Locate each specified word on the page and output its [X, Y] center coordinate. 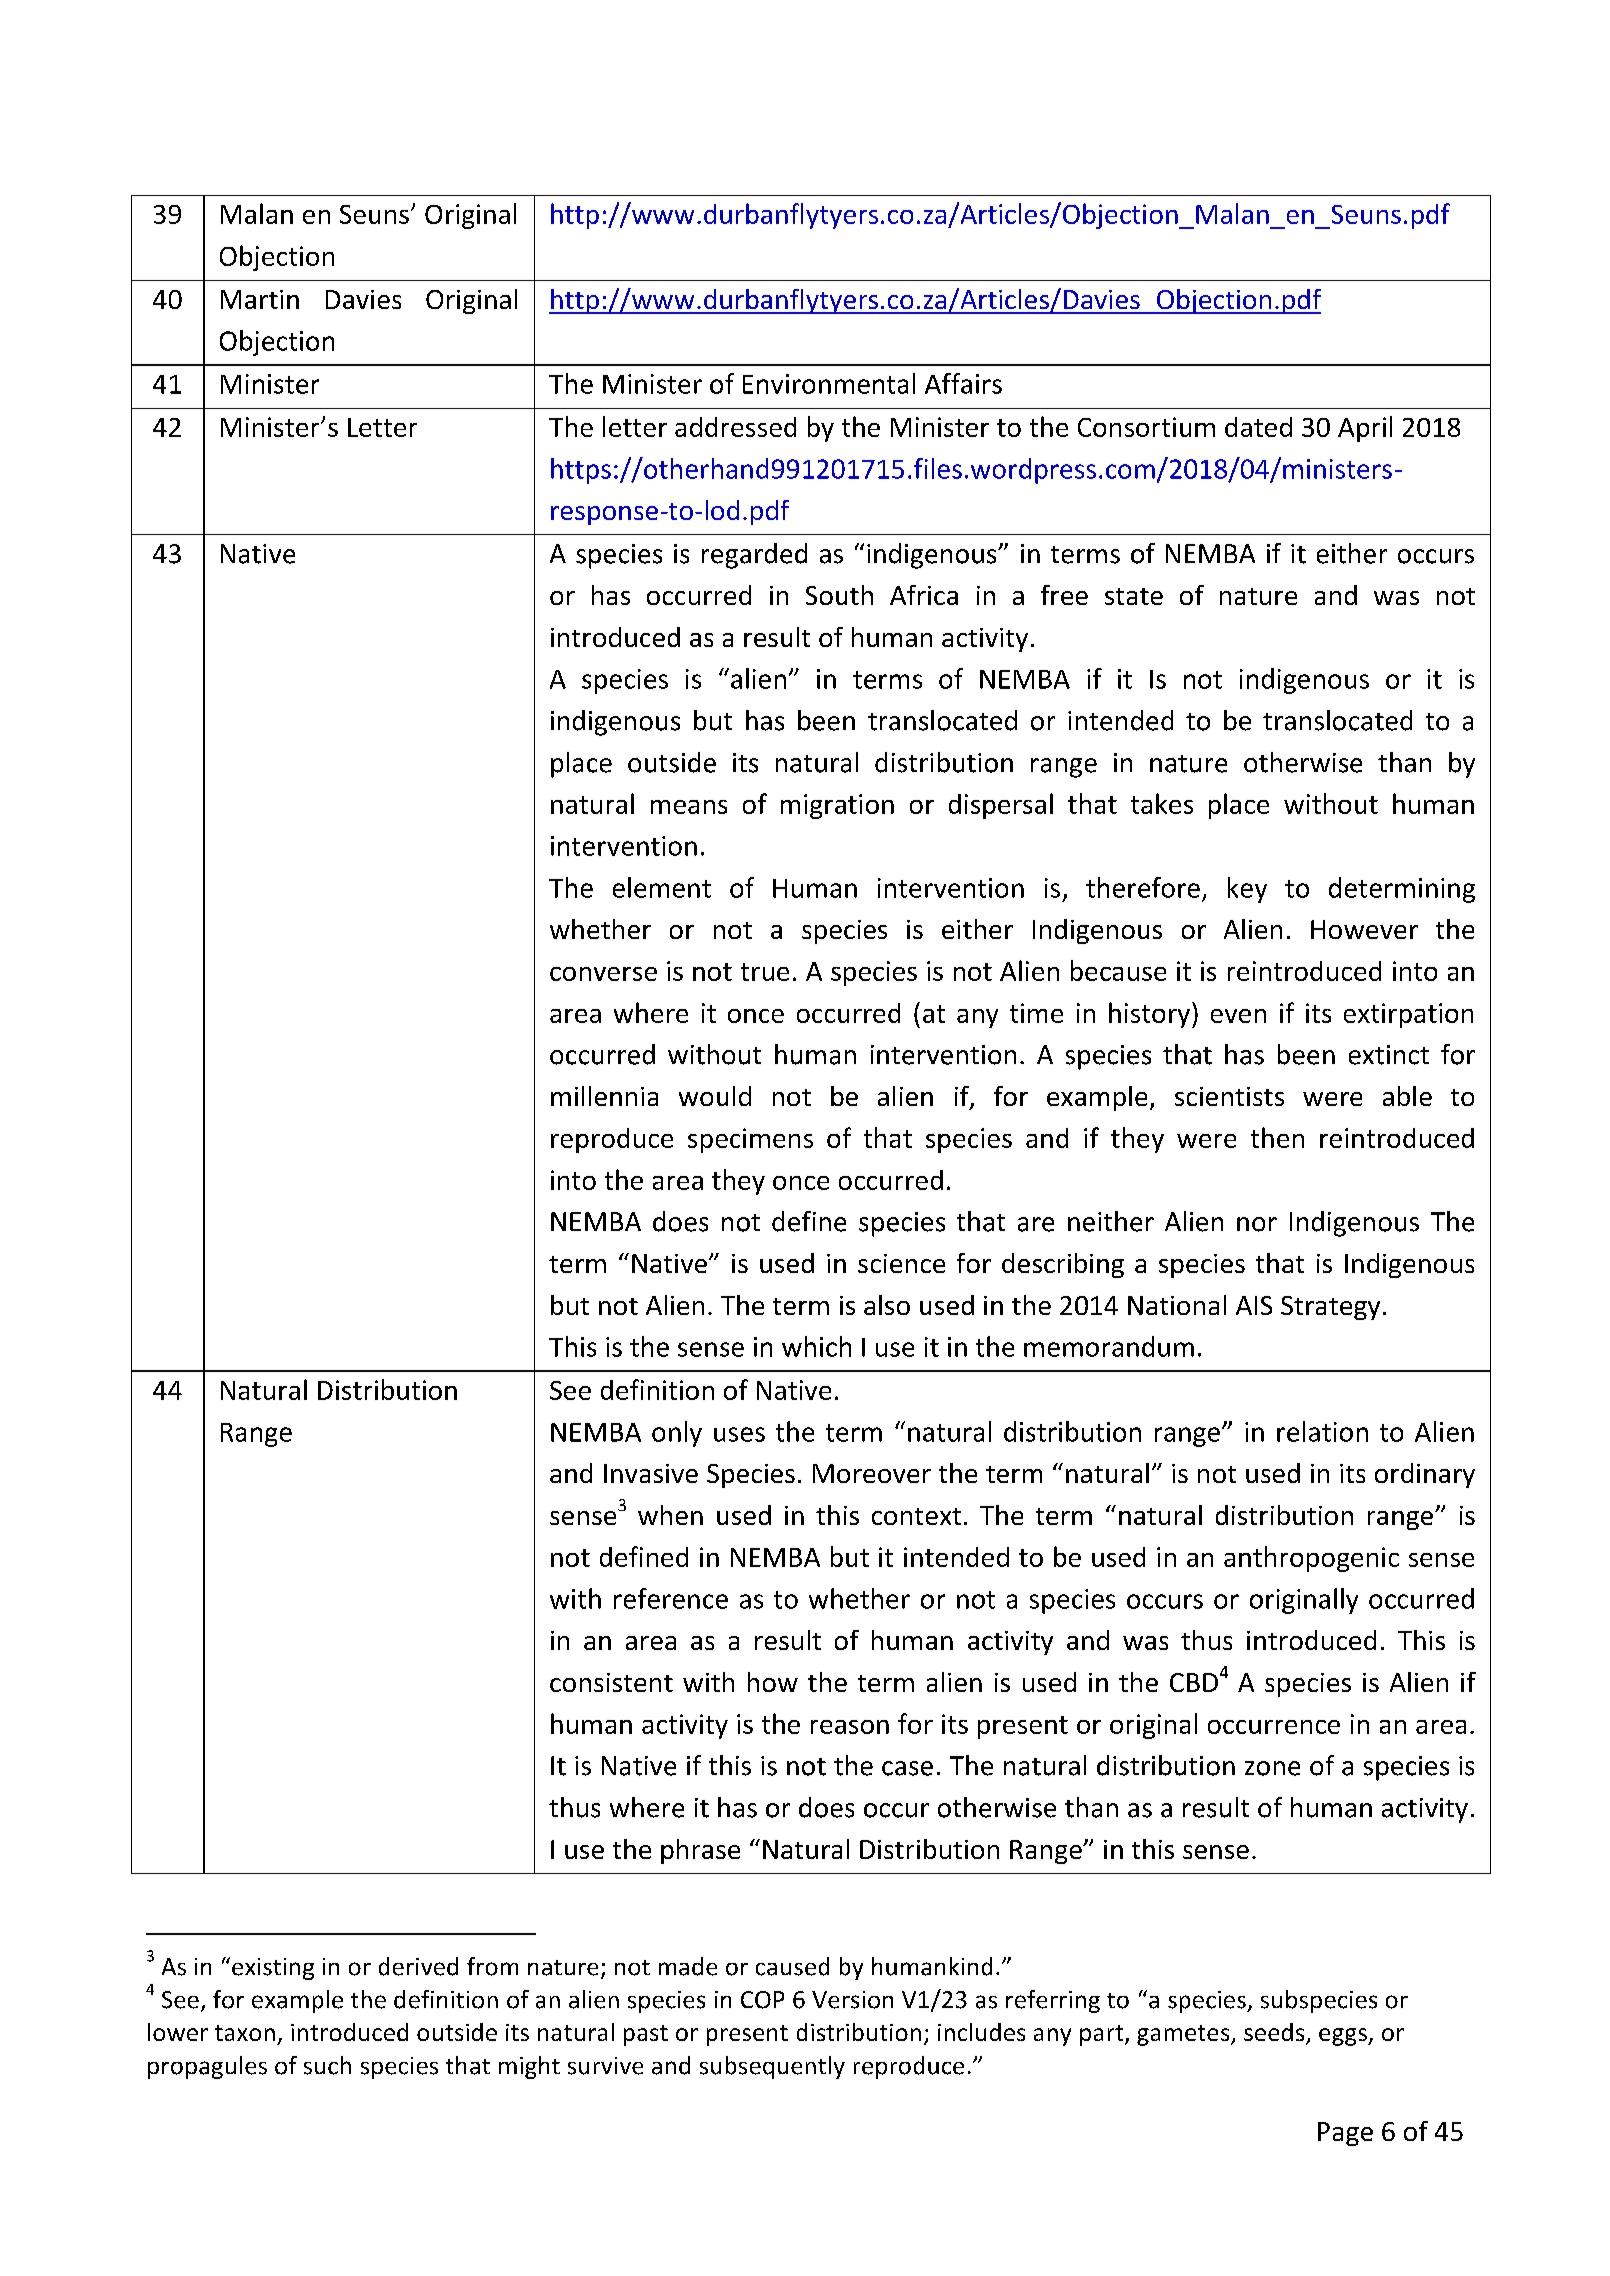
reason [850, 1727]
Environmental [829, 383]
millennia [604, 1096]
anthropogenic [1311, 1559]
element [662, 887]
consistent [611, 1682]
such [327, 2065]
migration [837, 806]
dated [1258, 427]
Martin [260, 299]
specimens [750, 1140]
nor [1257, 1224]
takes [1162, 803]
